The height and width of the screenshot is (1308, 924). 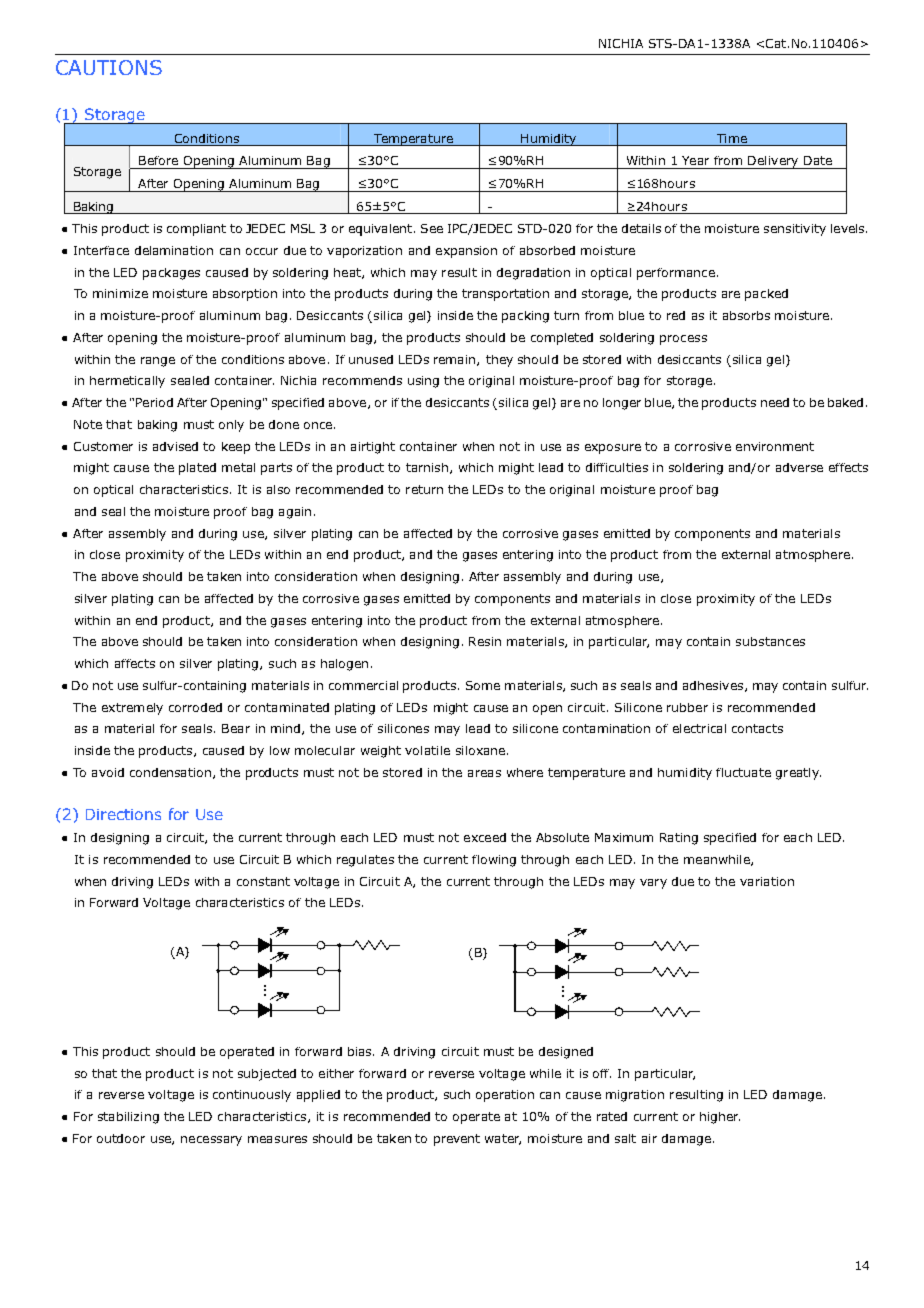 What do you see at coordinates (770, 641) in the screenshot?
I see `substances` at bounding box center [770, 641].
